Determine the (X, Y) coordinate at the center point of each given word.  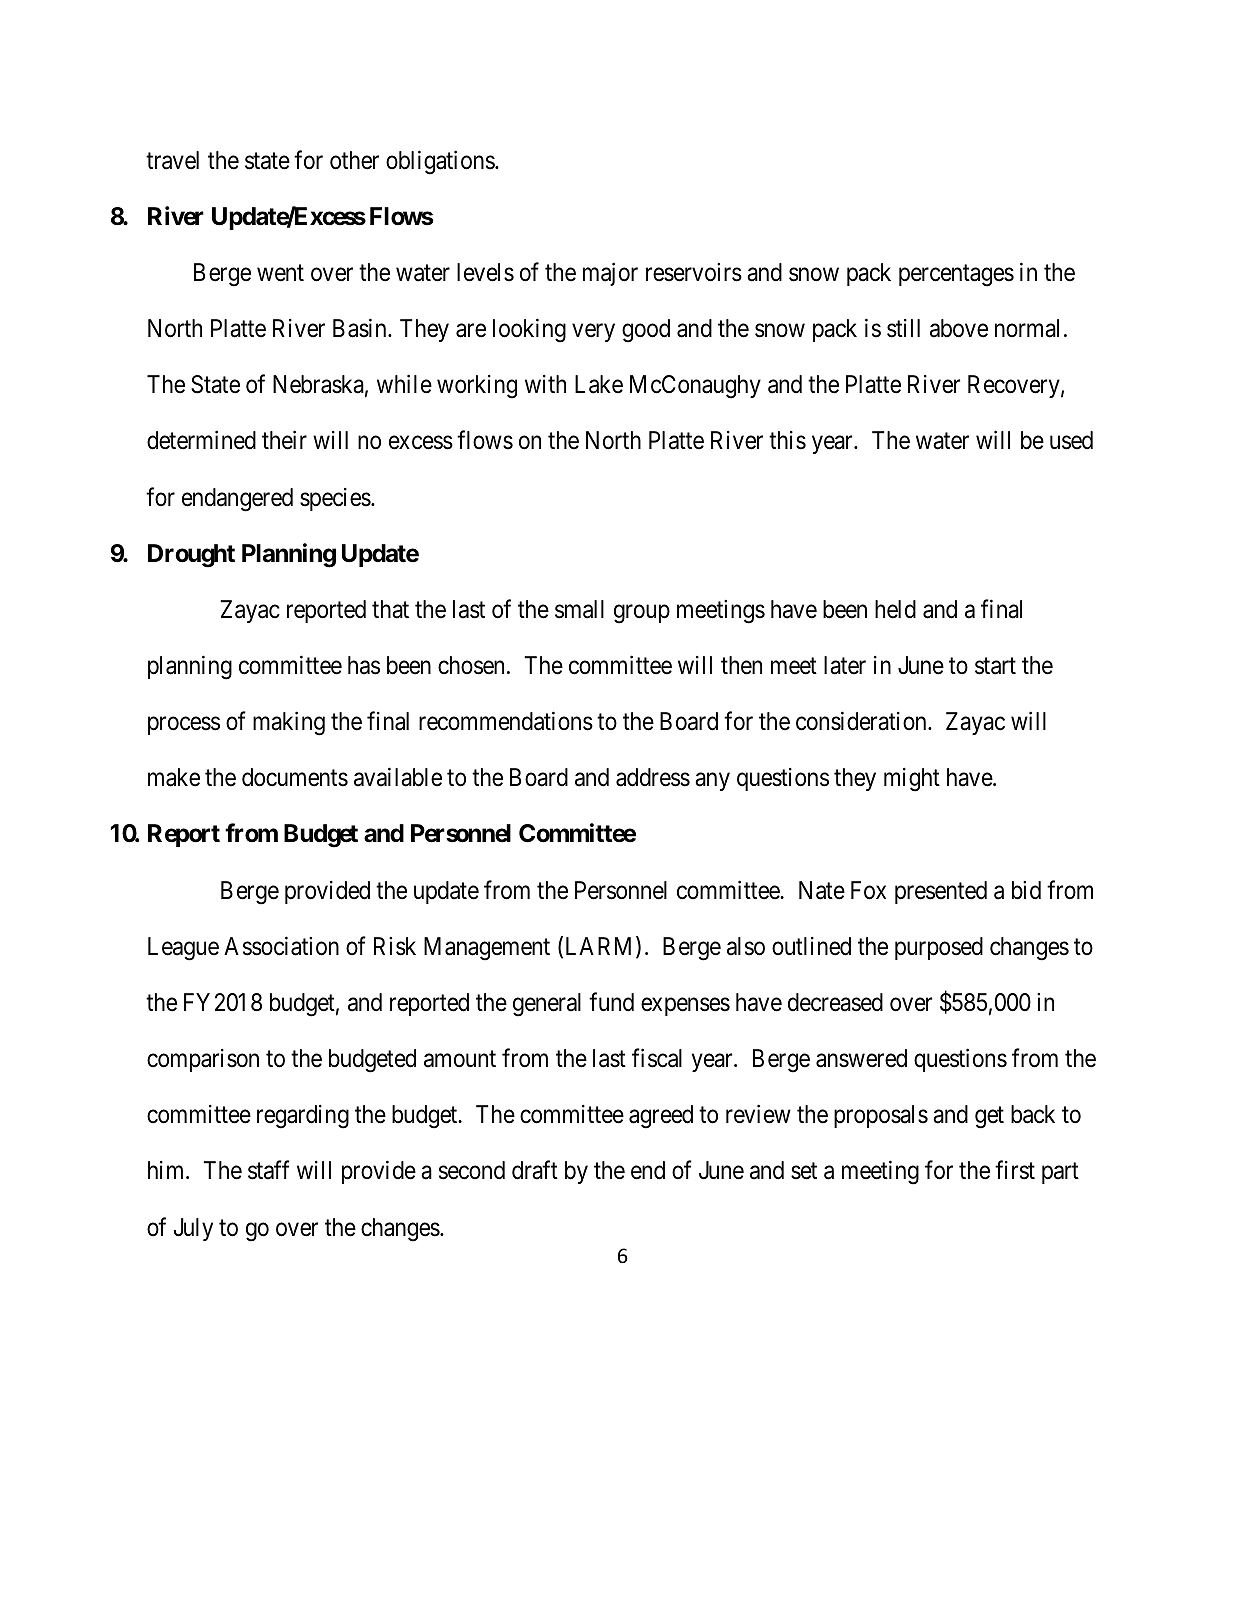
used (1071, 440)
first (1015, 1170)
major (610, 274)
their (284, 440)
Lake (599, 384)
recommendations (506, 721)
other (354, 160)
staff (269, 1170)
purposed (939, 948)
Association (281, 946)
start (995, 666)
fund (611, 1002)
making (289, 724)
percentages (956, 276)
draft (535, 1170)
